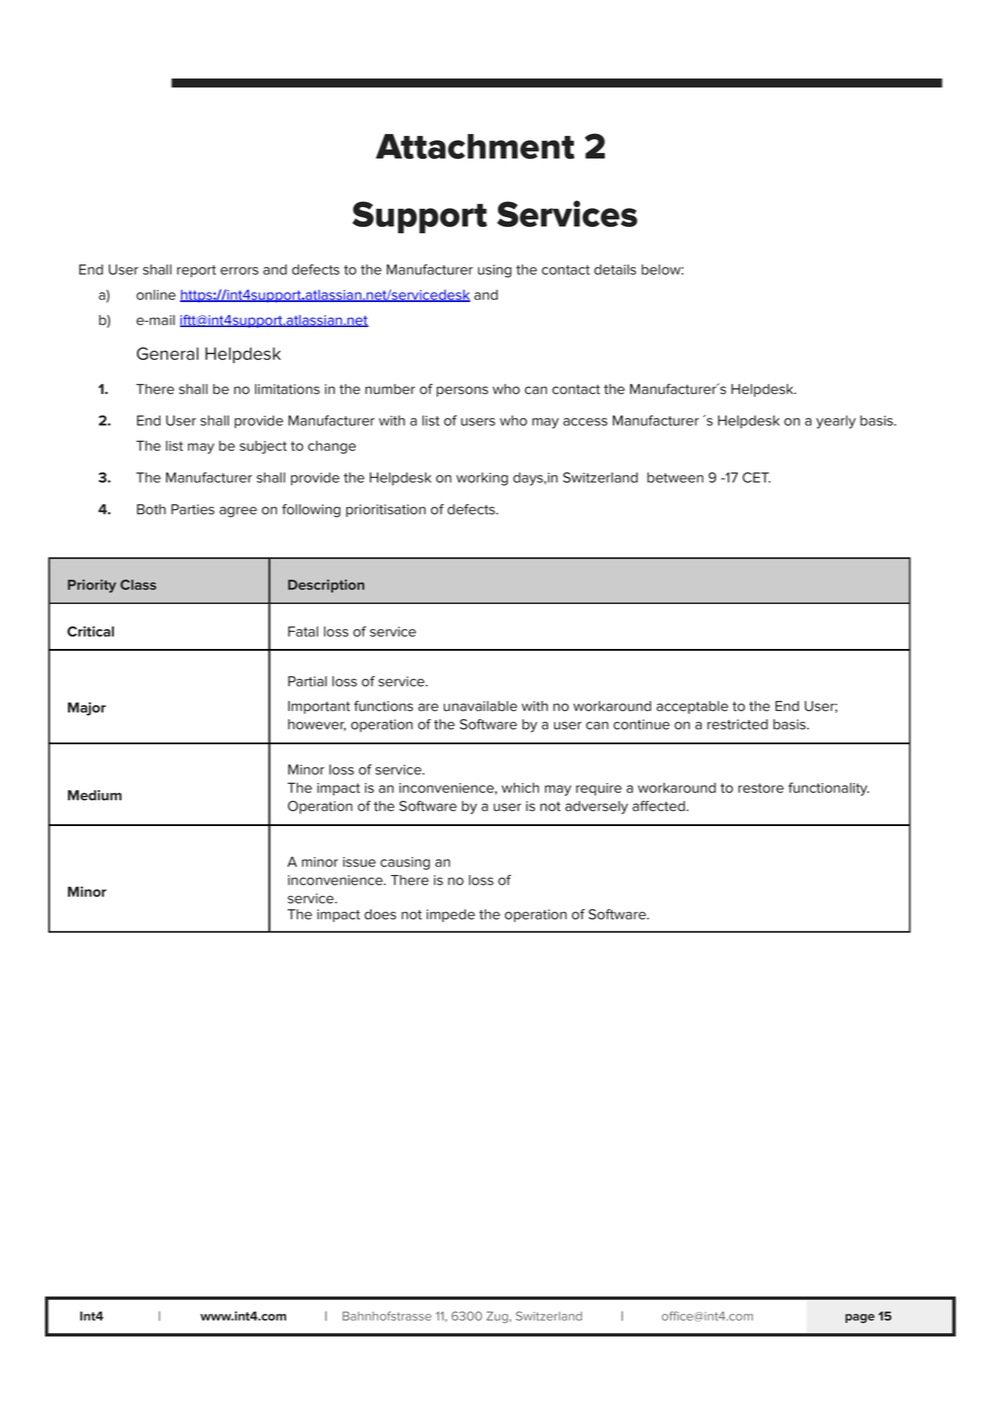 Image resolution: width=994 pixels, height=1405 pixels. I want to click on report, so click(196, 271).
